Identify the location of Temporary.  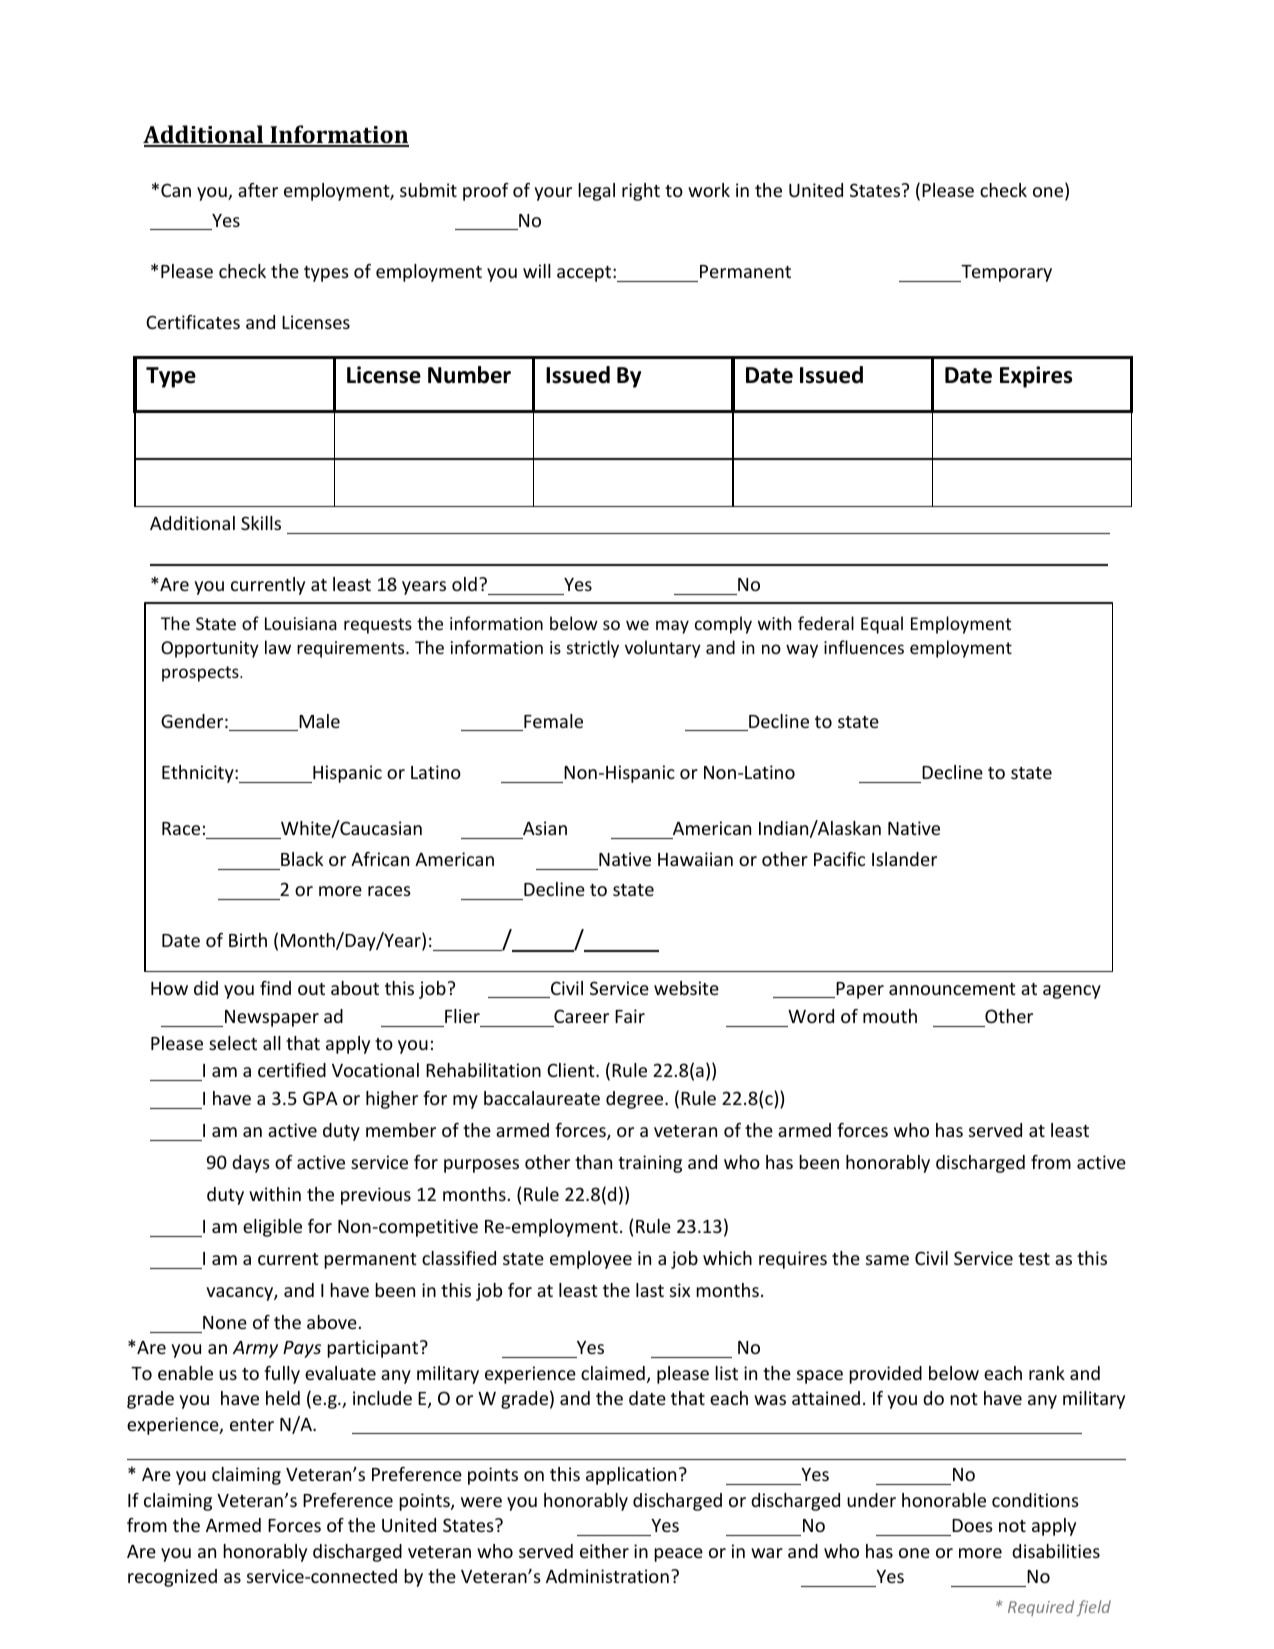
(1005, 273).
